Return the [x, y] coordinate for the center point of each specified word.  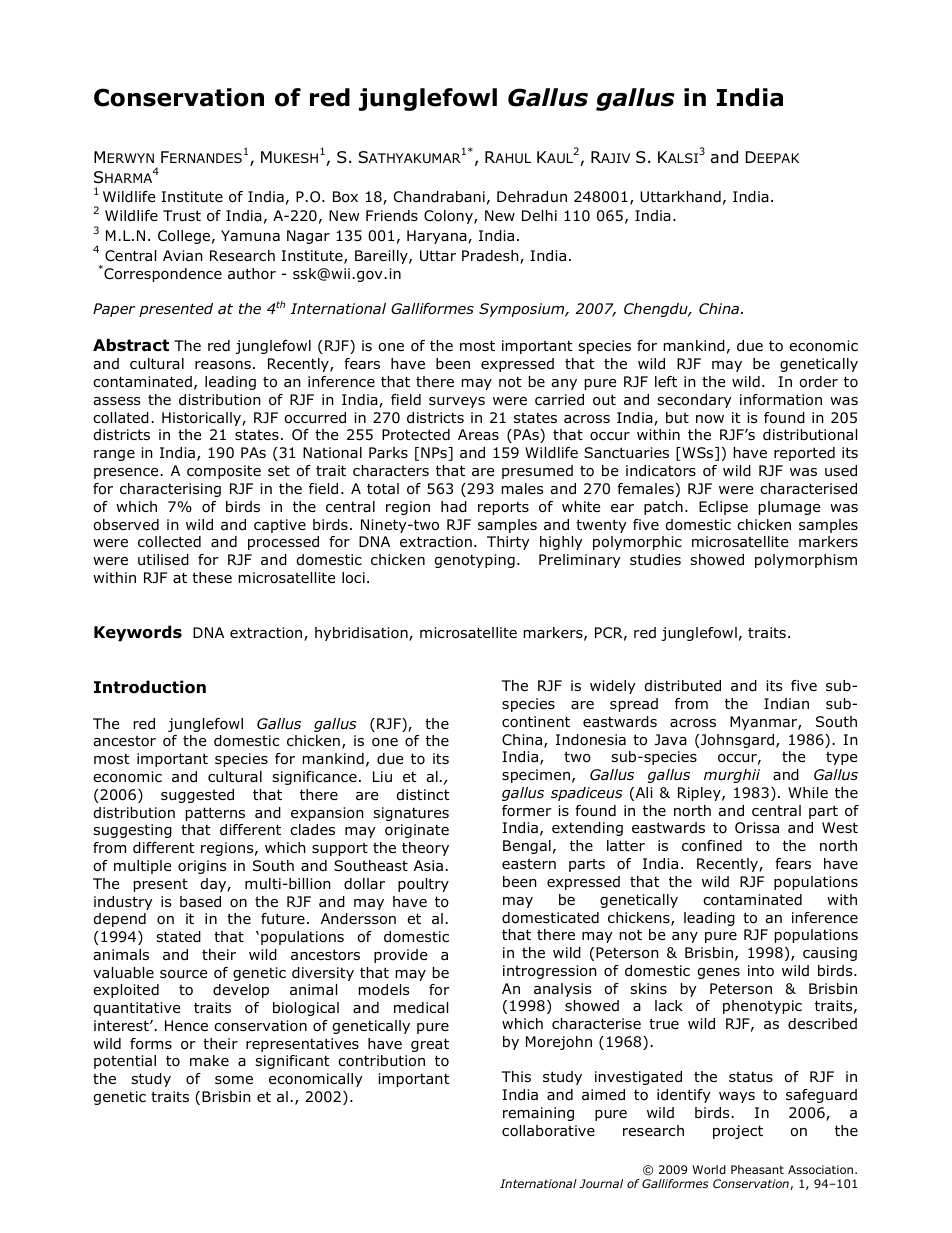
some [234, 1080]
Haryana [438, 237]
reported [804, 454]
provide [400, 956]
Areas [478, 434]
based [200, 902]
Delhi [539, 215]
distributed [683, 686]
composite [224, 472]
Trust [182, 216]
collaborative [548, 1131]
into [761, 971]
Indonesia [591, 740]
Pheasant [757, 1169]
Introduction [150, 687]
